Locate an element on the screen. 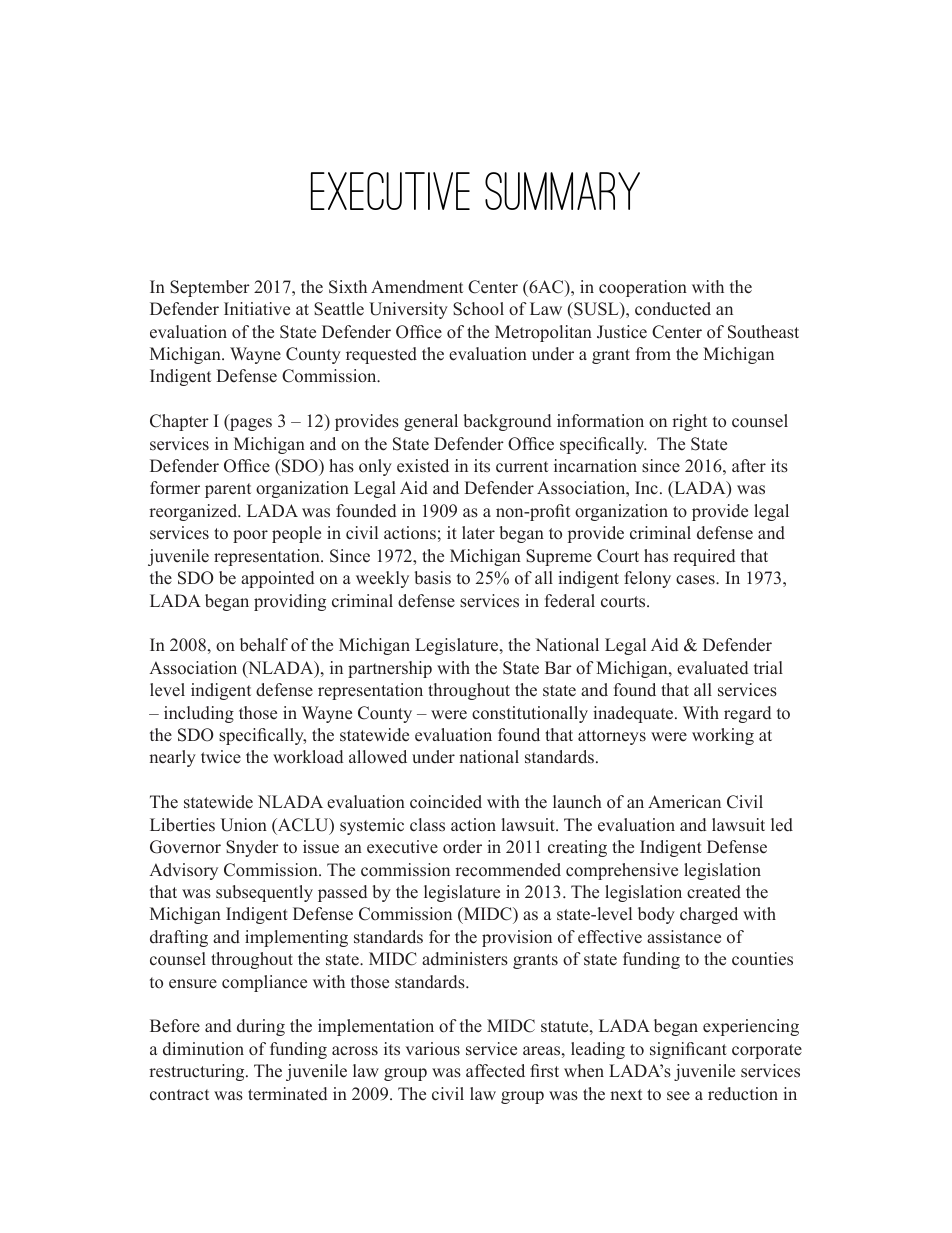  significant is located at coordinates (688, 1050).
